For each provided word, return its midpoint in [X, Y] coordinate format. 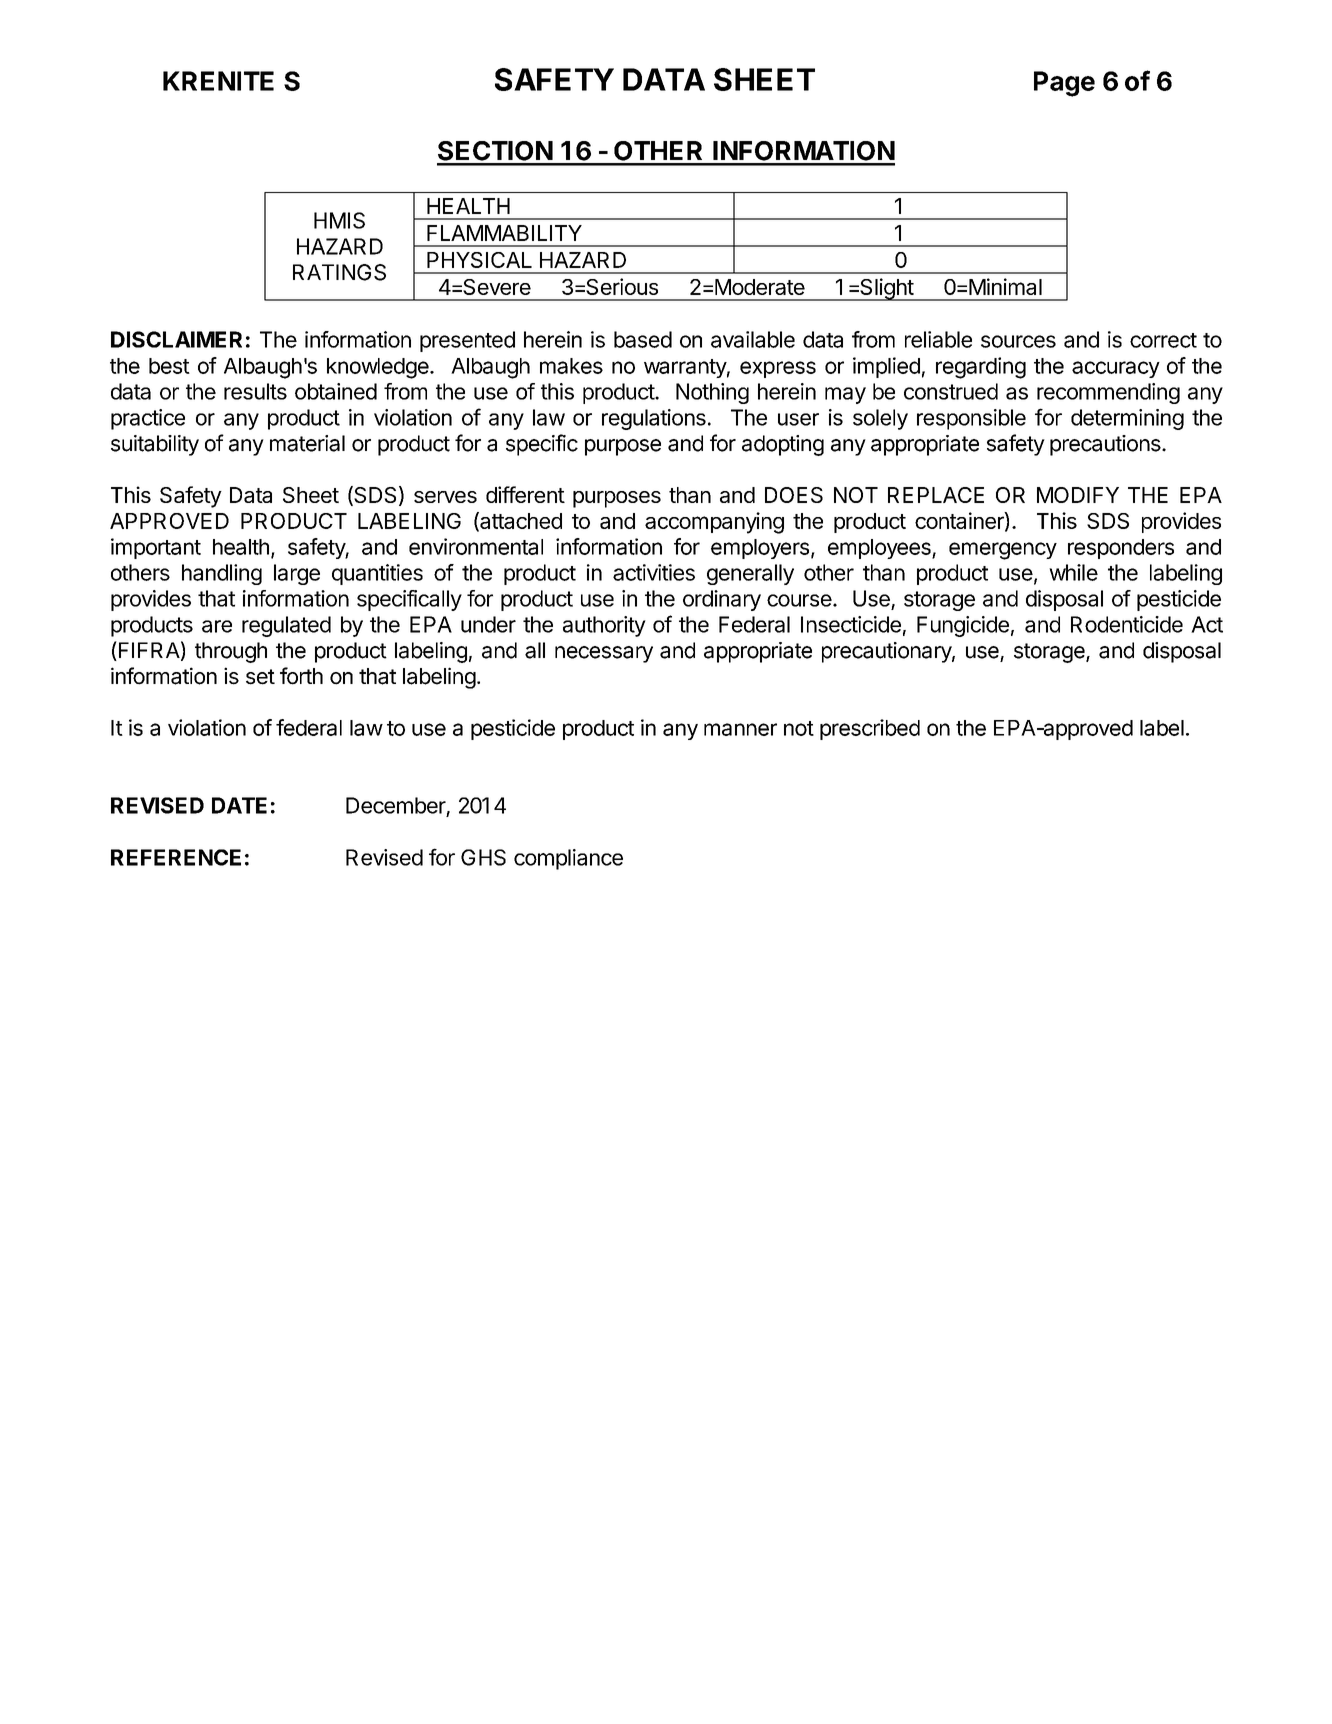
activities [654, 572]
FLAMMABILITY [504, 233]
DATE [239, 805]
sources [1018, 341]
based [643, 339]
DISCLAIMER [176, 339]
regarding [981, 368]
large [297, 574]
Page [1064, 84]
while [1073, 572]
